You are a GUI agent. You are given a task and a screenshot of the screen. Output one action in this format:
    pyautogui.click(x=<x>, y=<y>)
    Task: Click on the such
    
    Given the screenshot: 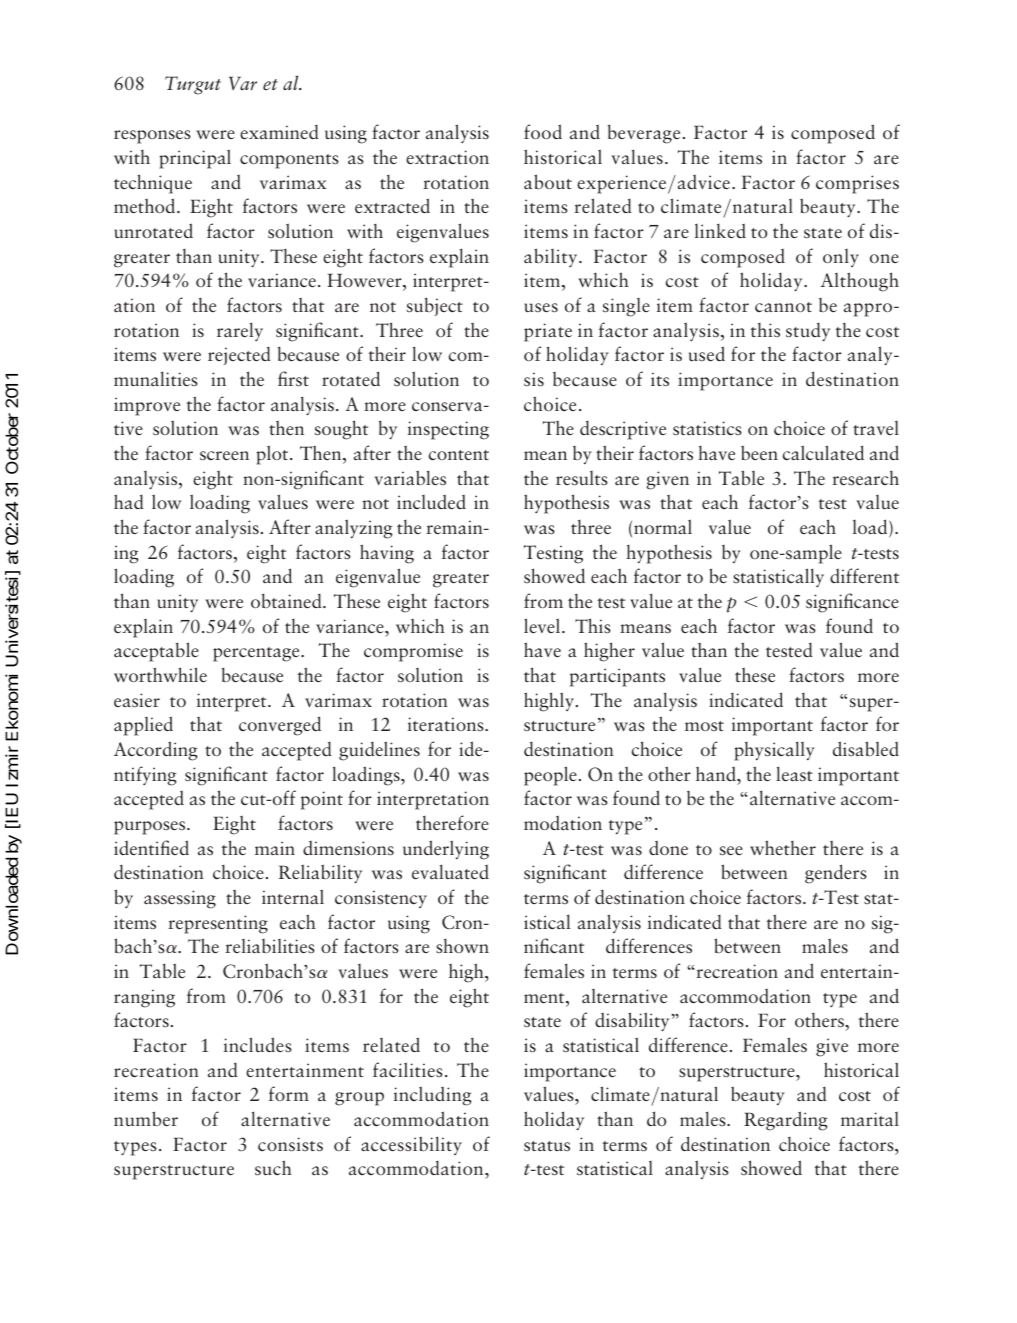 What is the action you would take?
    pyautogui.click(x=273, y=1168)
